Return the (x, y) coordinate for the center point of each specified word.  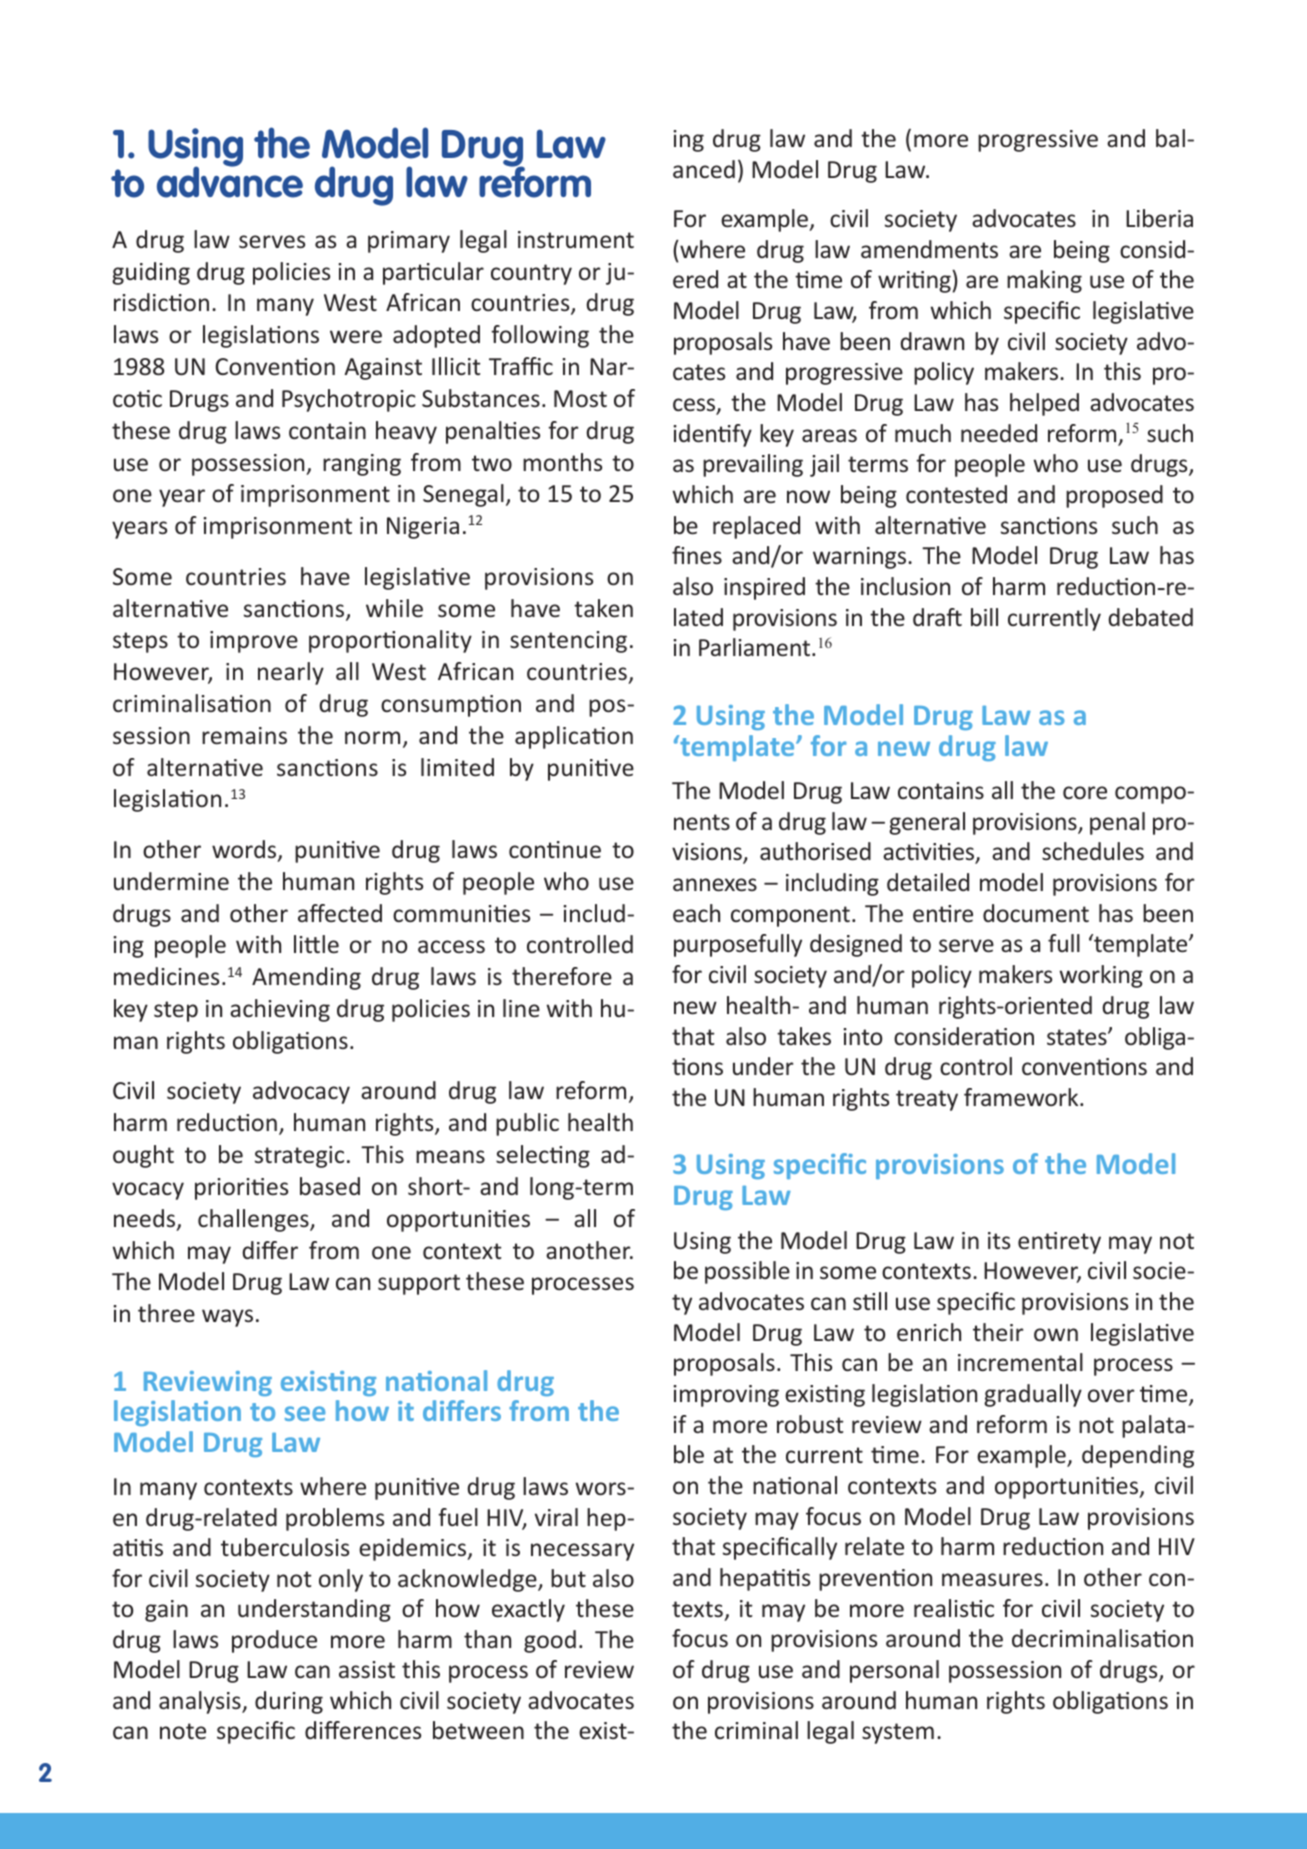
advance (230, 181)
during (289, 1702)
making (1044, 281)
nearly (291, 673)
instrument (576, 239)
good (550, 1641)
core (1085, 792)
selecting (543, 1156)
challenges (254, 1220)
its (999, 1240)
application (574, 737)
